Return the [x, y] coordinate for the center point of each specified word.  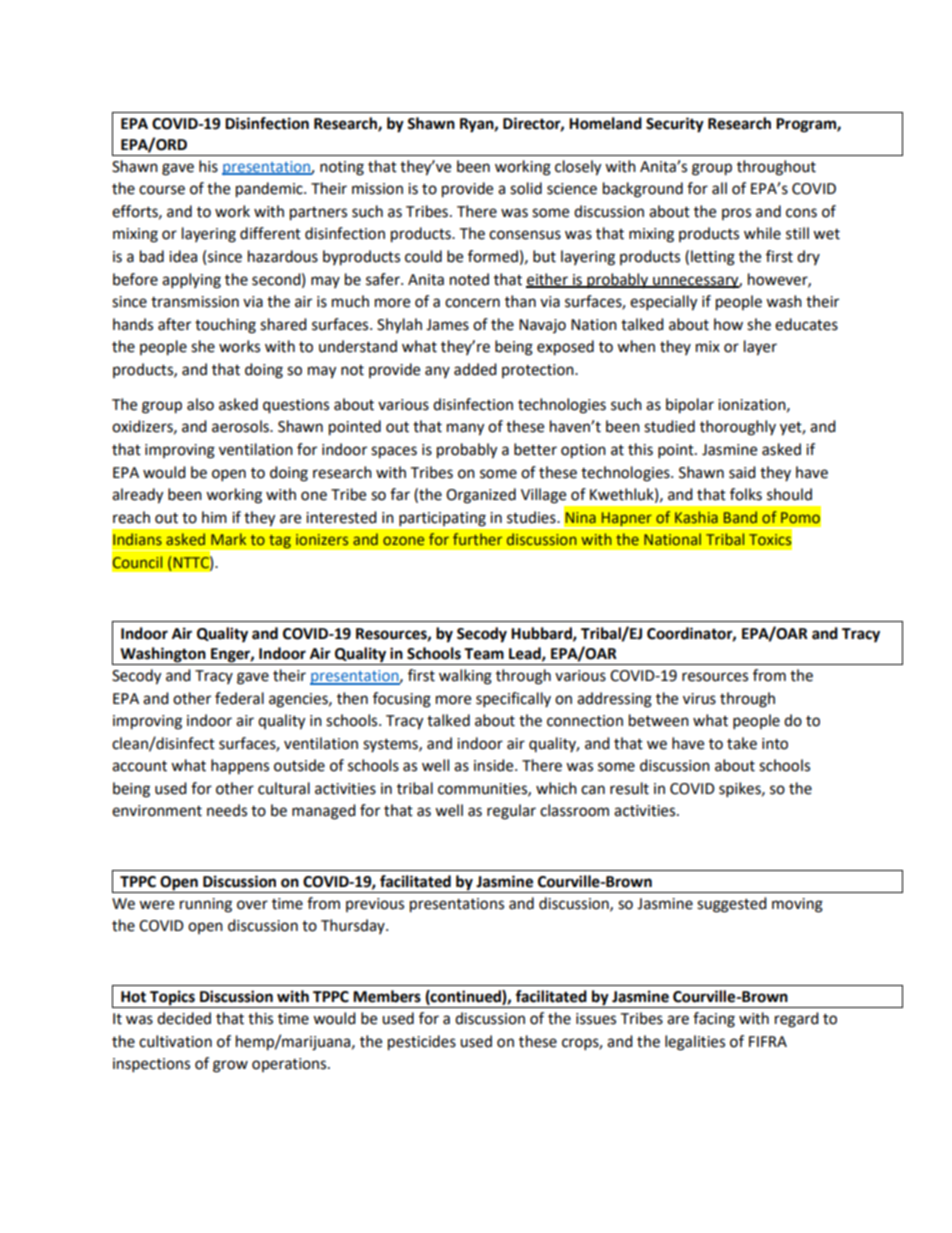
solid [526, 188]
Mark [228, 539]
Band [740, 517]
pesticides [422, 1043]
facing [714, 1020]
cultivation [175, 1041]
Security [675, 125]
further [477, 539]
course [162, 190]
